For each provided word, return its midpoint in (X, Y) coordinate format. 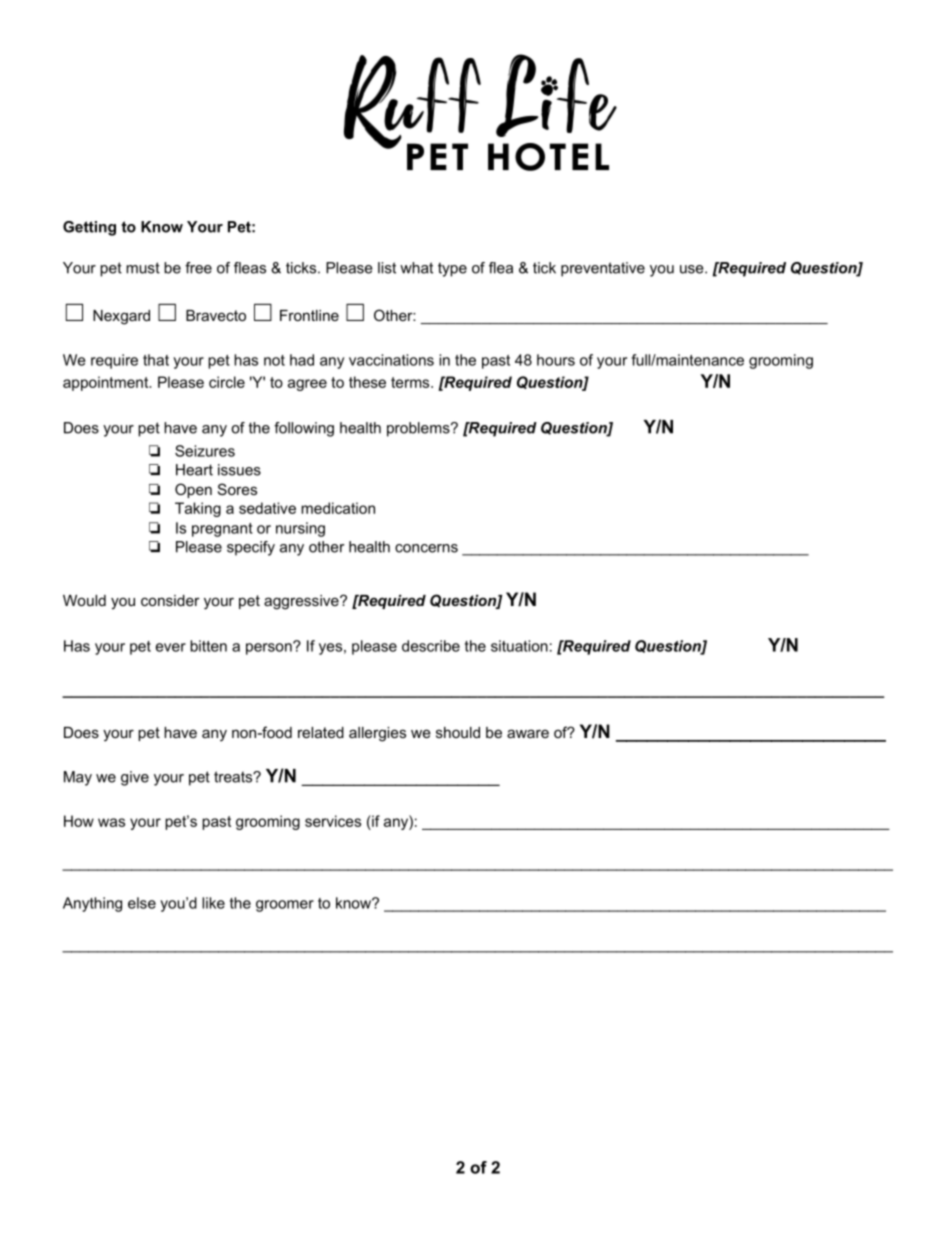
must (143, 268)
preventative (603, 269)
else (142, 903)
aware (528, 733)
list (387, 268)
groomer (285, 906)
